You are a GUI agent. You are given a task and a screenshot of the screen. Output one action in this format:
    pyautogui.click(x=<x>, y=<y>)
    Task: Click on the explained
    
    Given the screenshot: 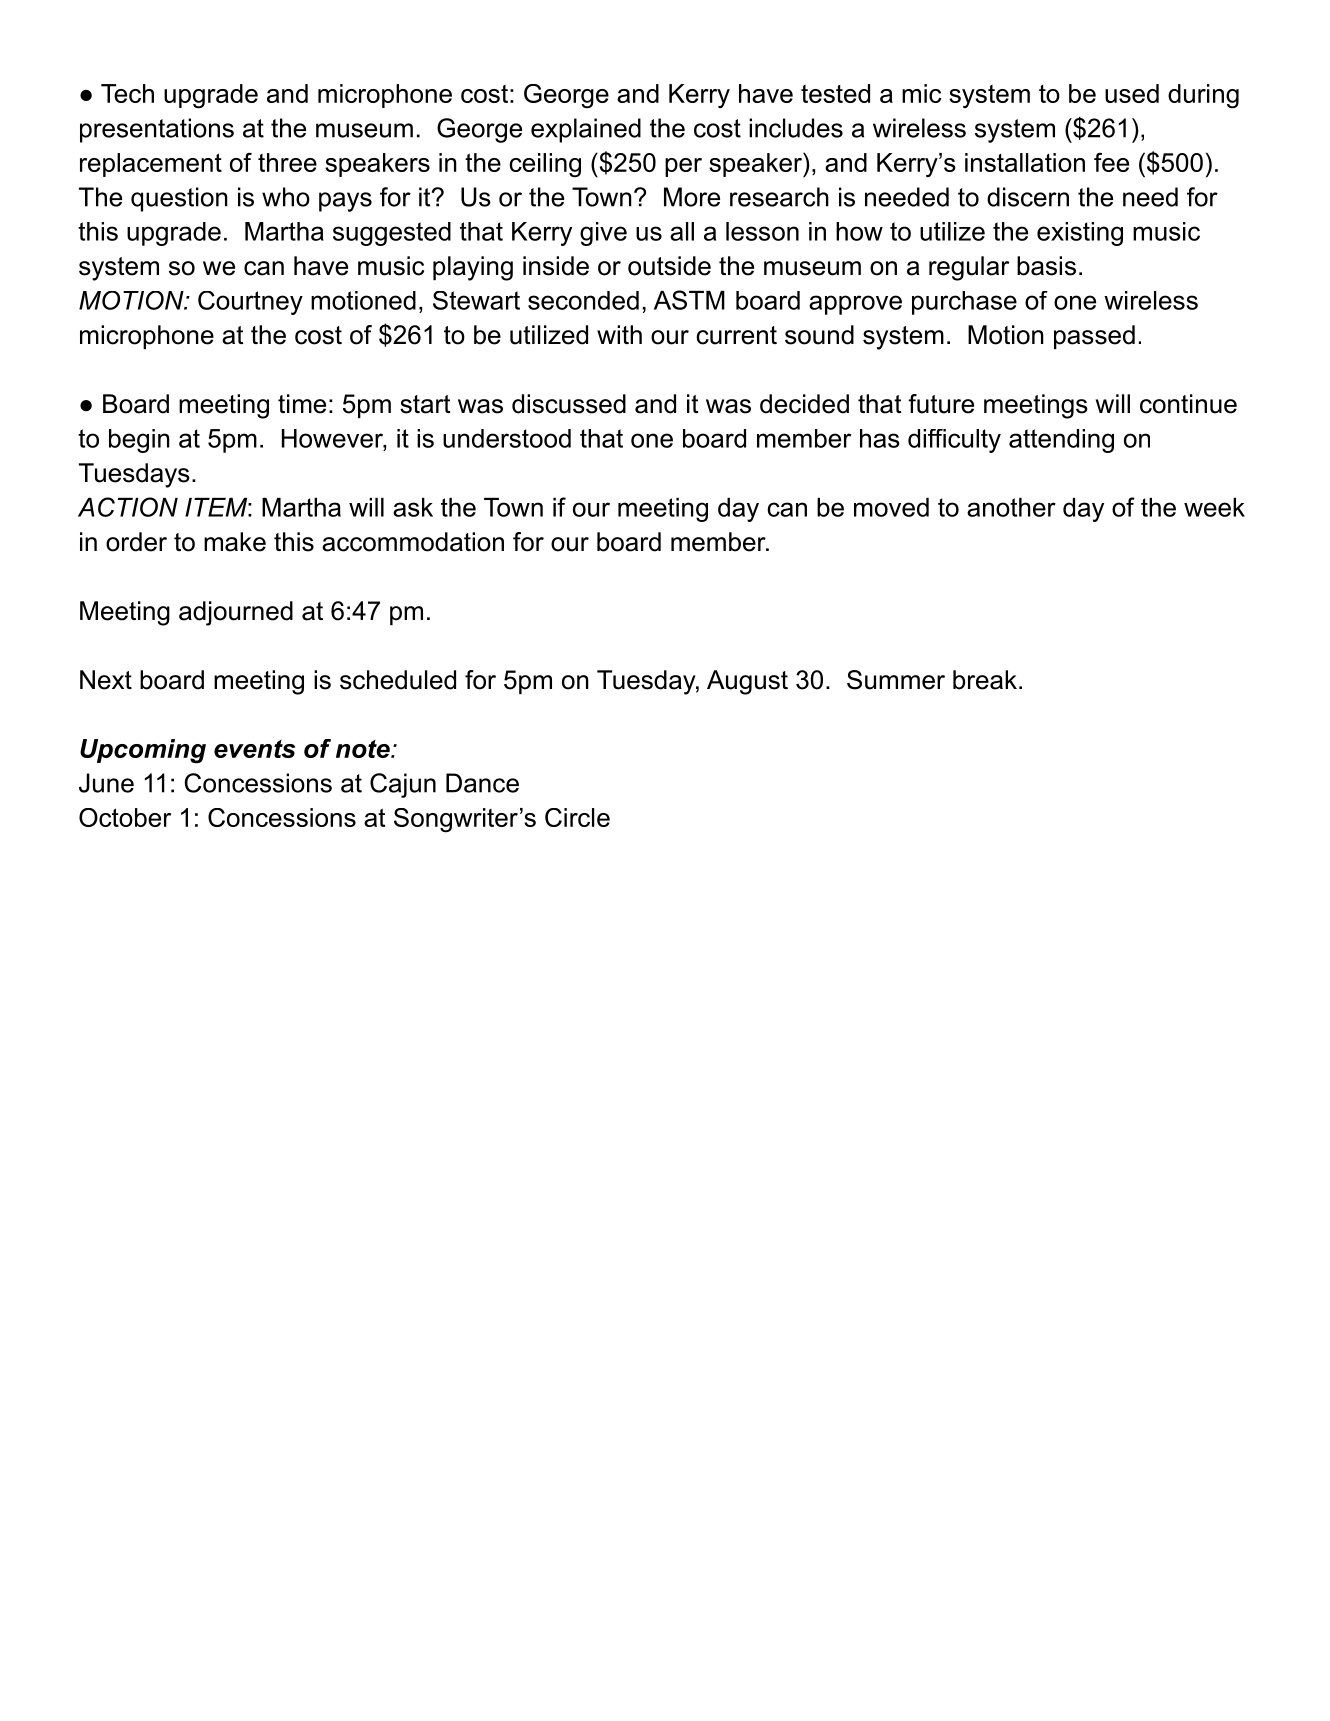 What is the action you would take?
    pyautogui.click(x=586, y=130)
